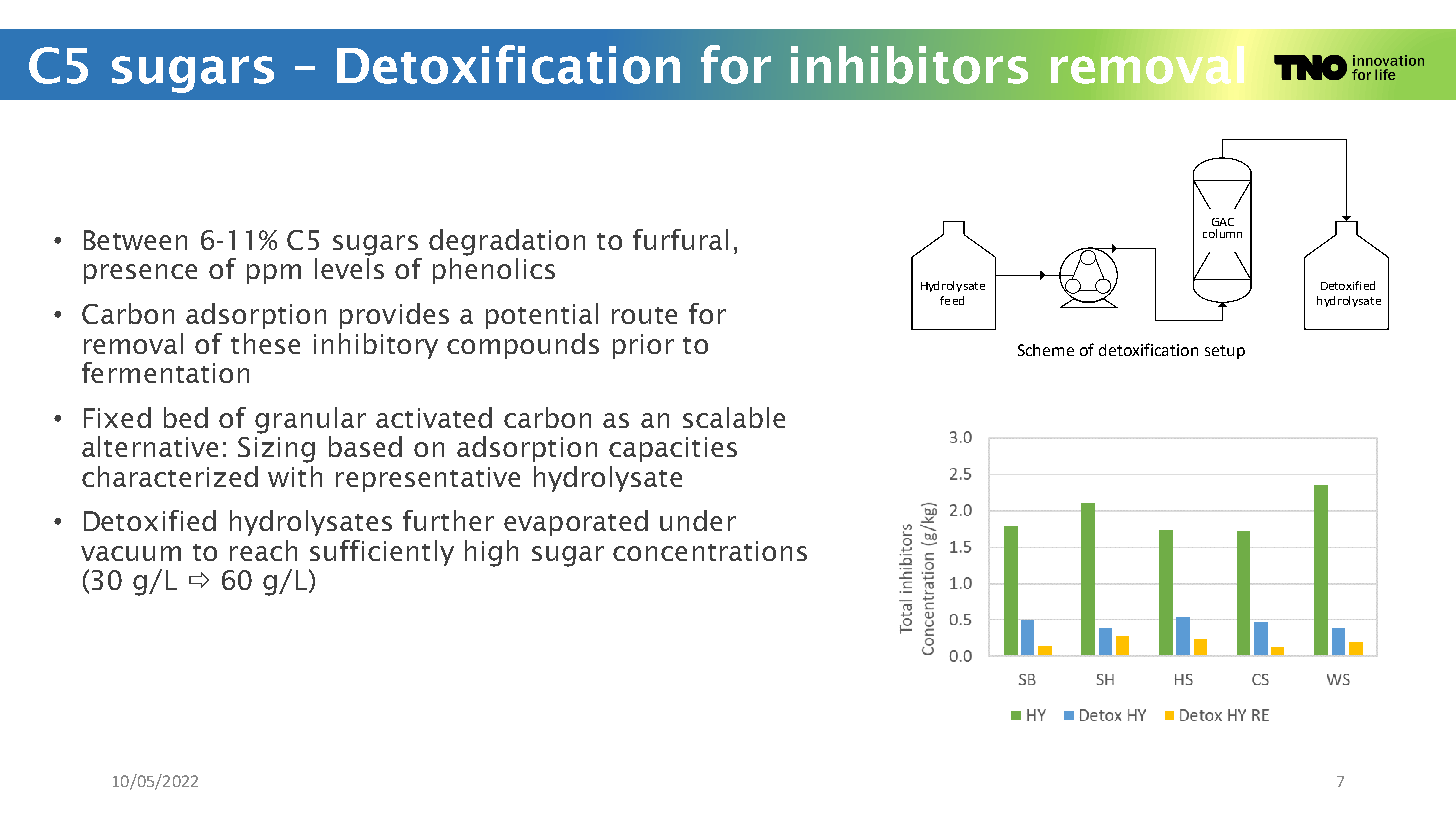  I want to click on feed, so click(952, 300).
